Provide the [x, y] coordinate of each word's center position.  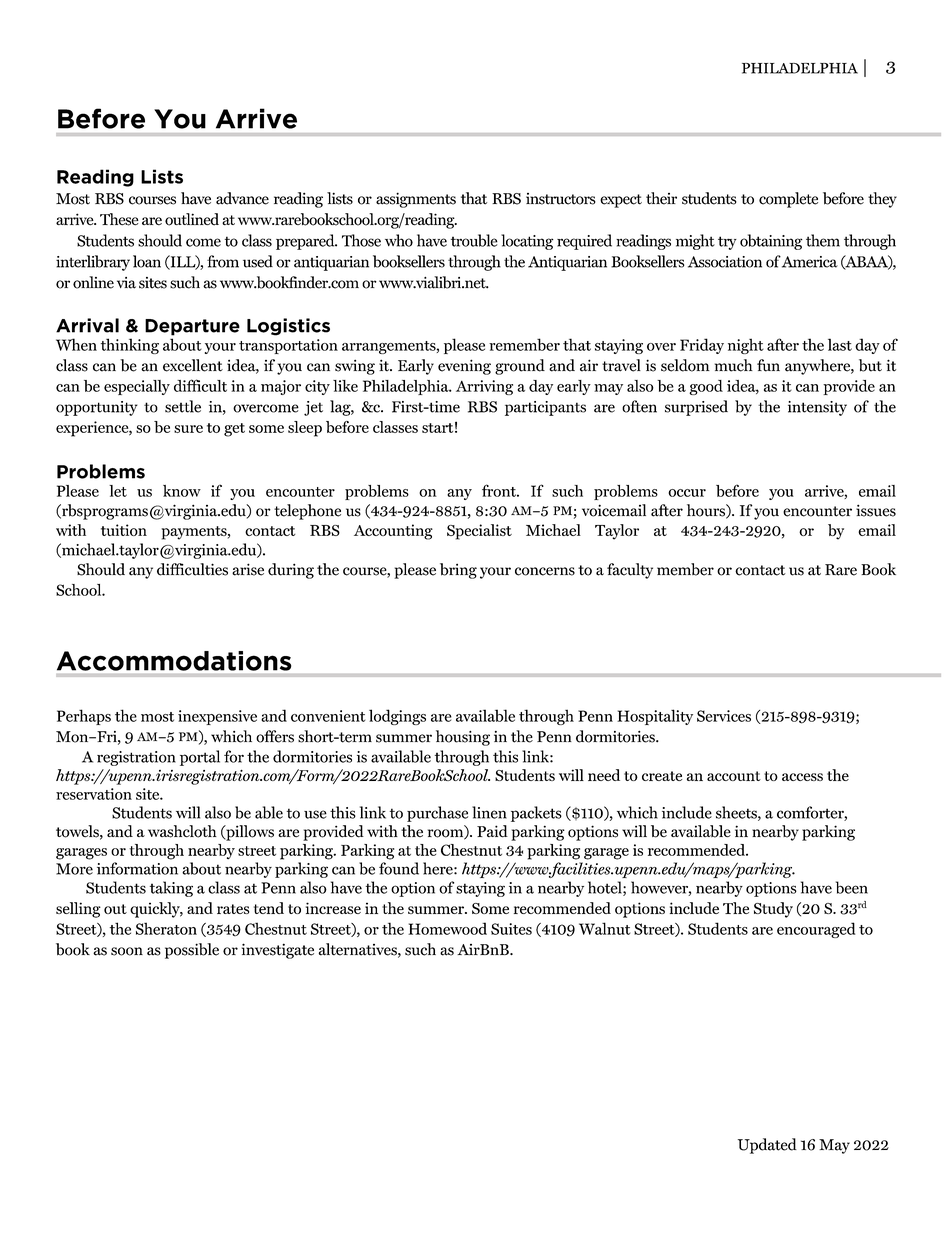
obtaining [771, 242]
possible [192, 951]
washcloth [182, 831]
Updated [767, 1146]
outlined [192, 219]
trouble [474, 240]
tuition [124, 530]
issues [876, 510]
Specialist [479, 532]
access [802, 777]
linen [489, 812]
